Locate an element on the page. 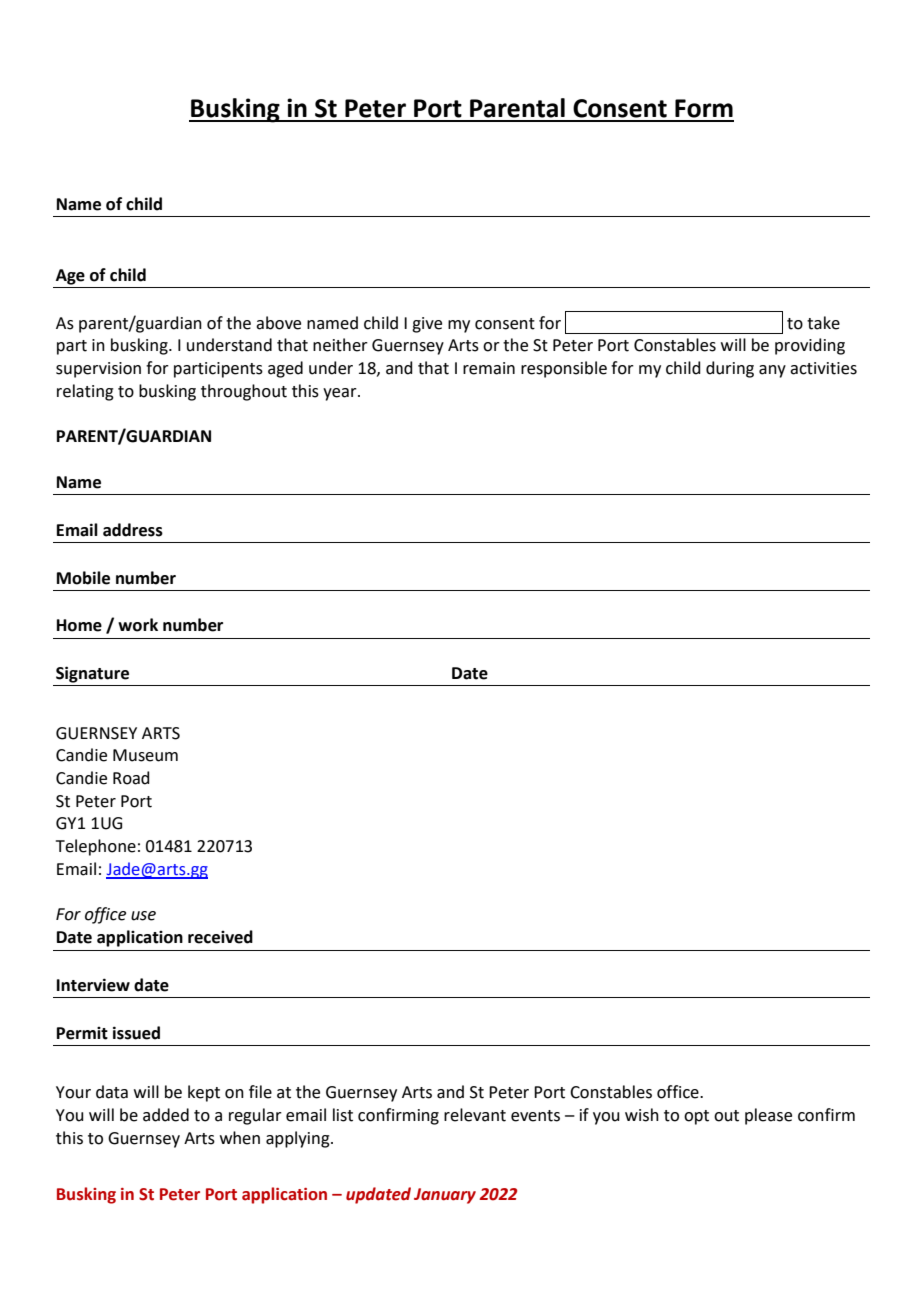  work is located at coordinates (138, 625).
